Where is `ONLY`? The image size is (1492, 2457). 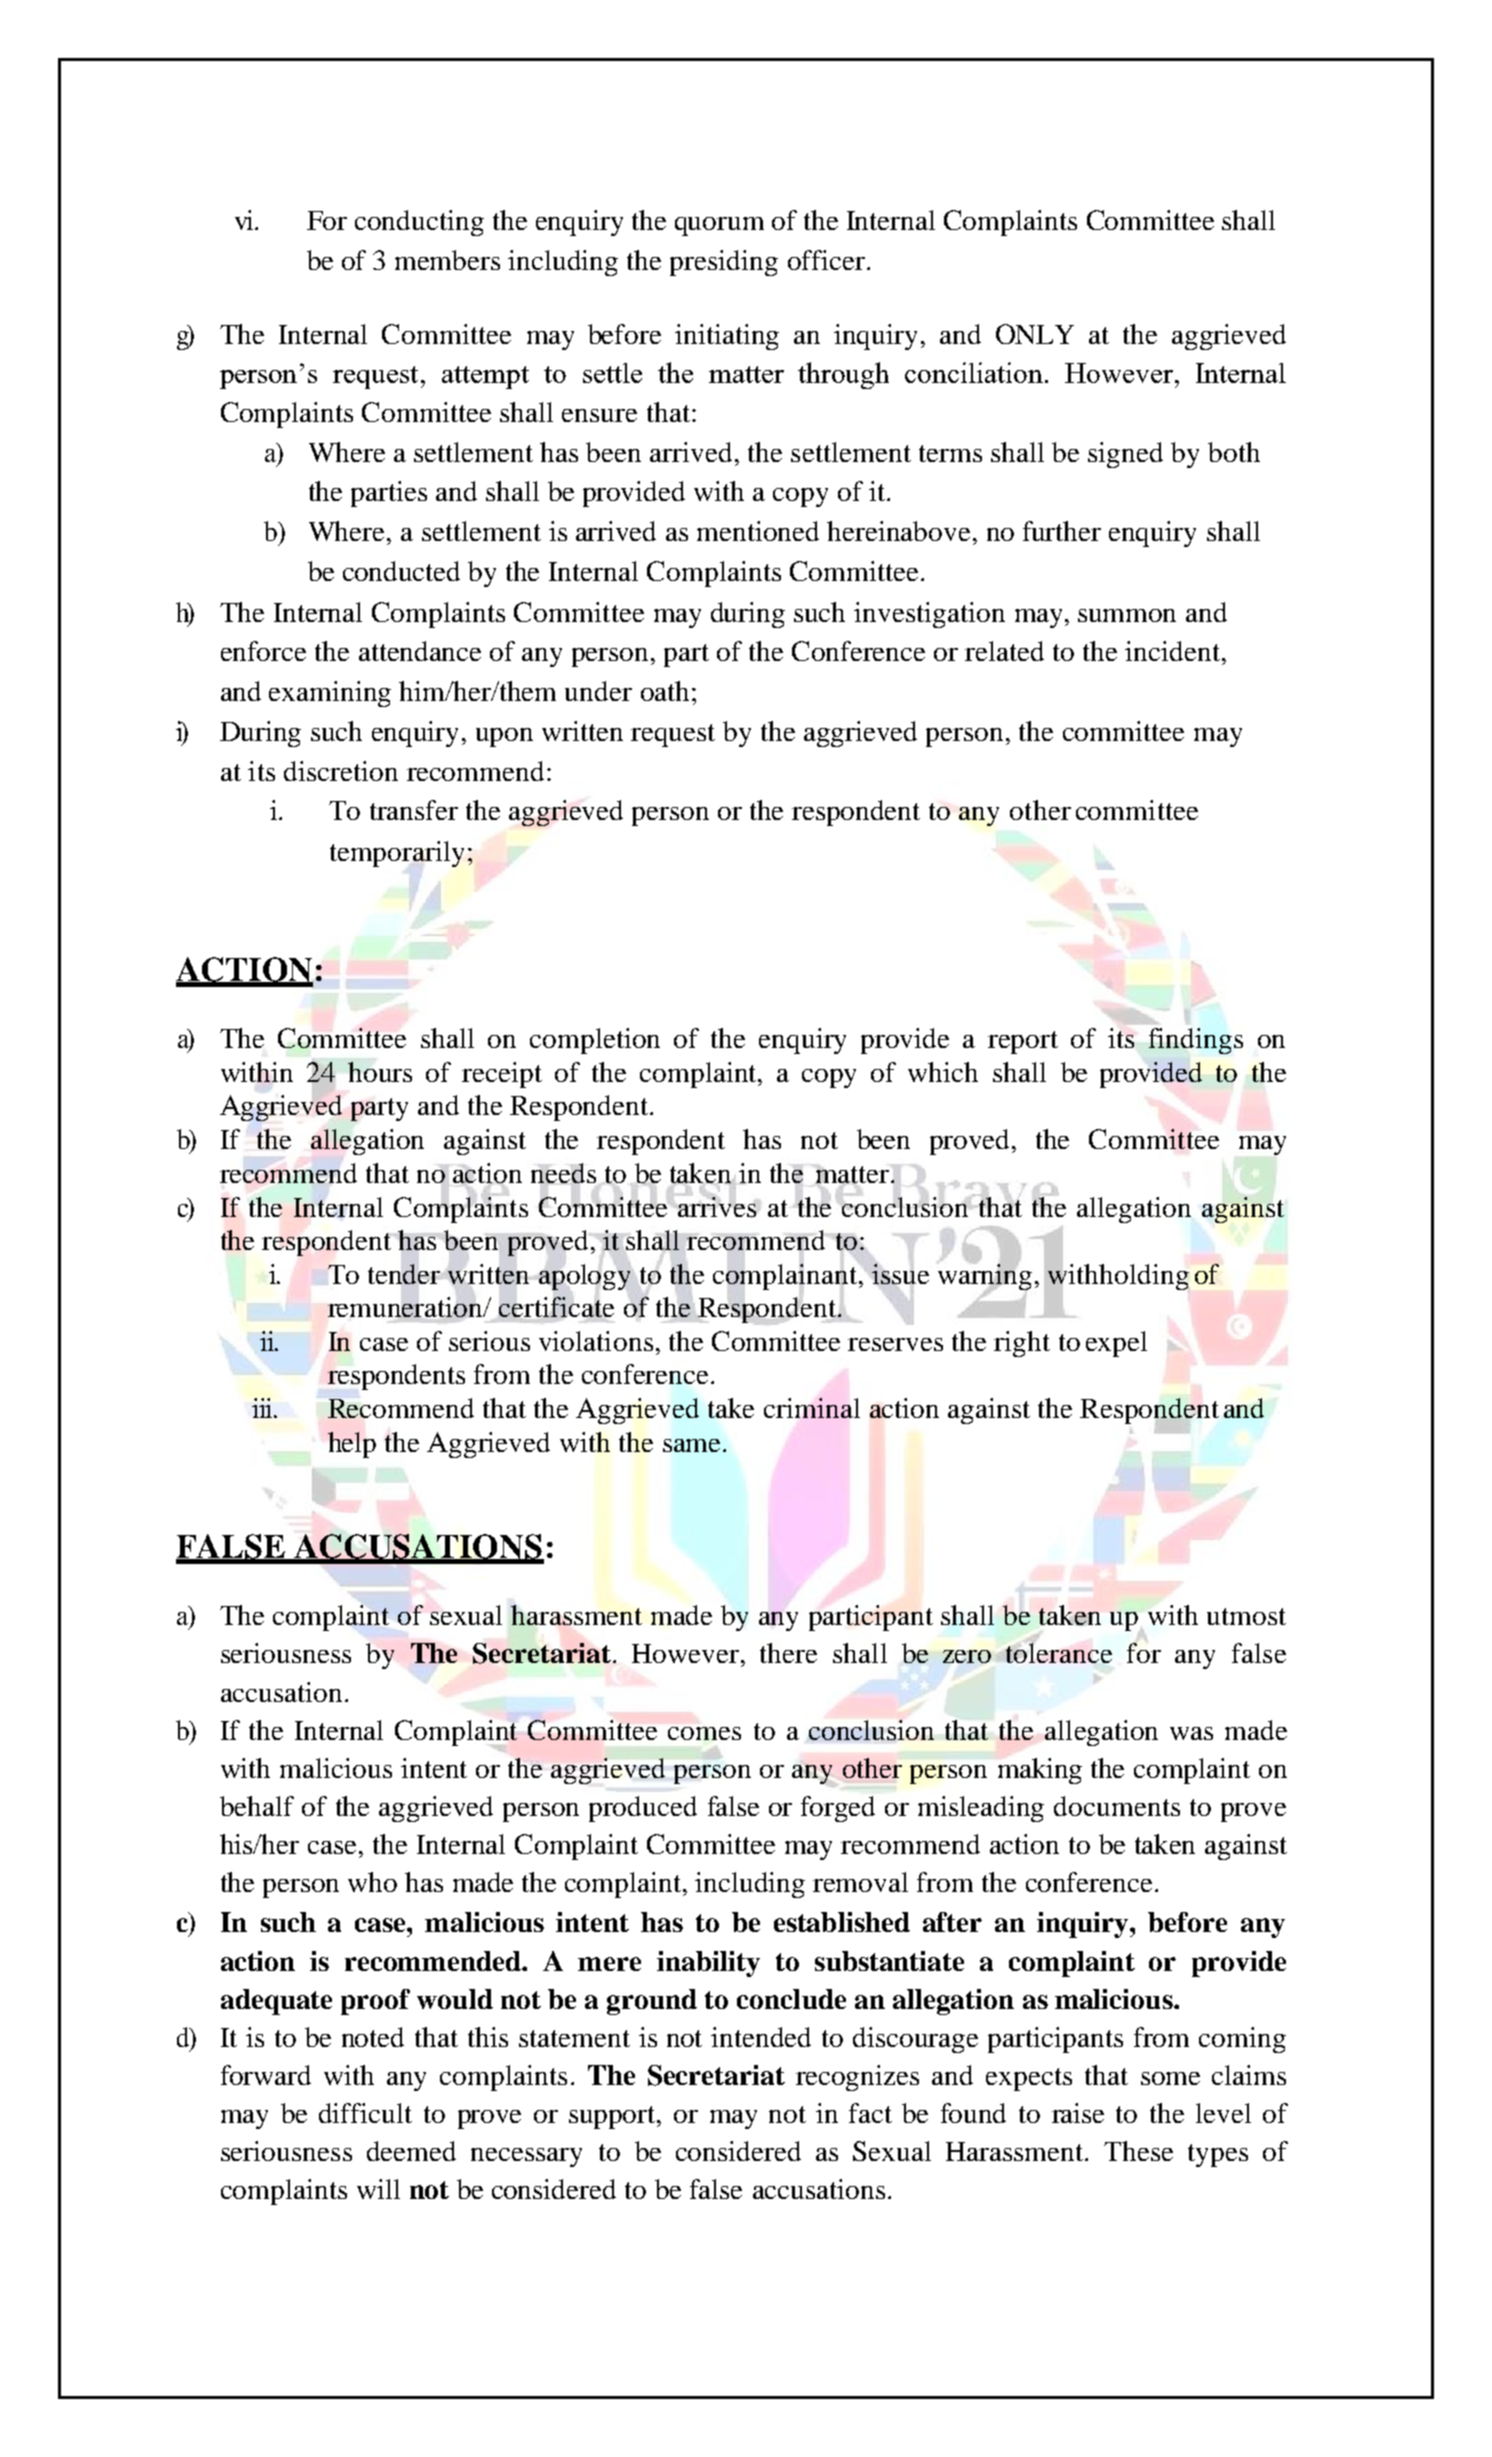
ONLY is located at coordinates (1035, 334).
